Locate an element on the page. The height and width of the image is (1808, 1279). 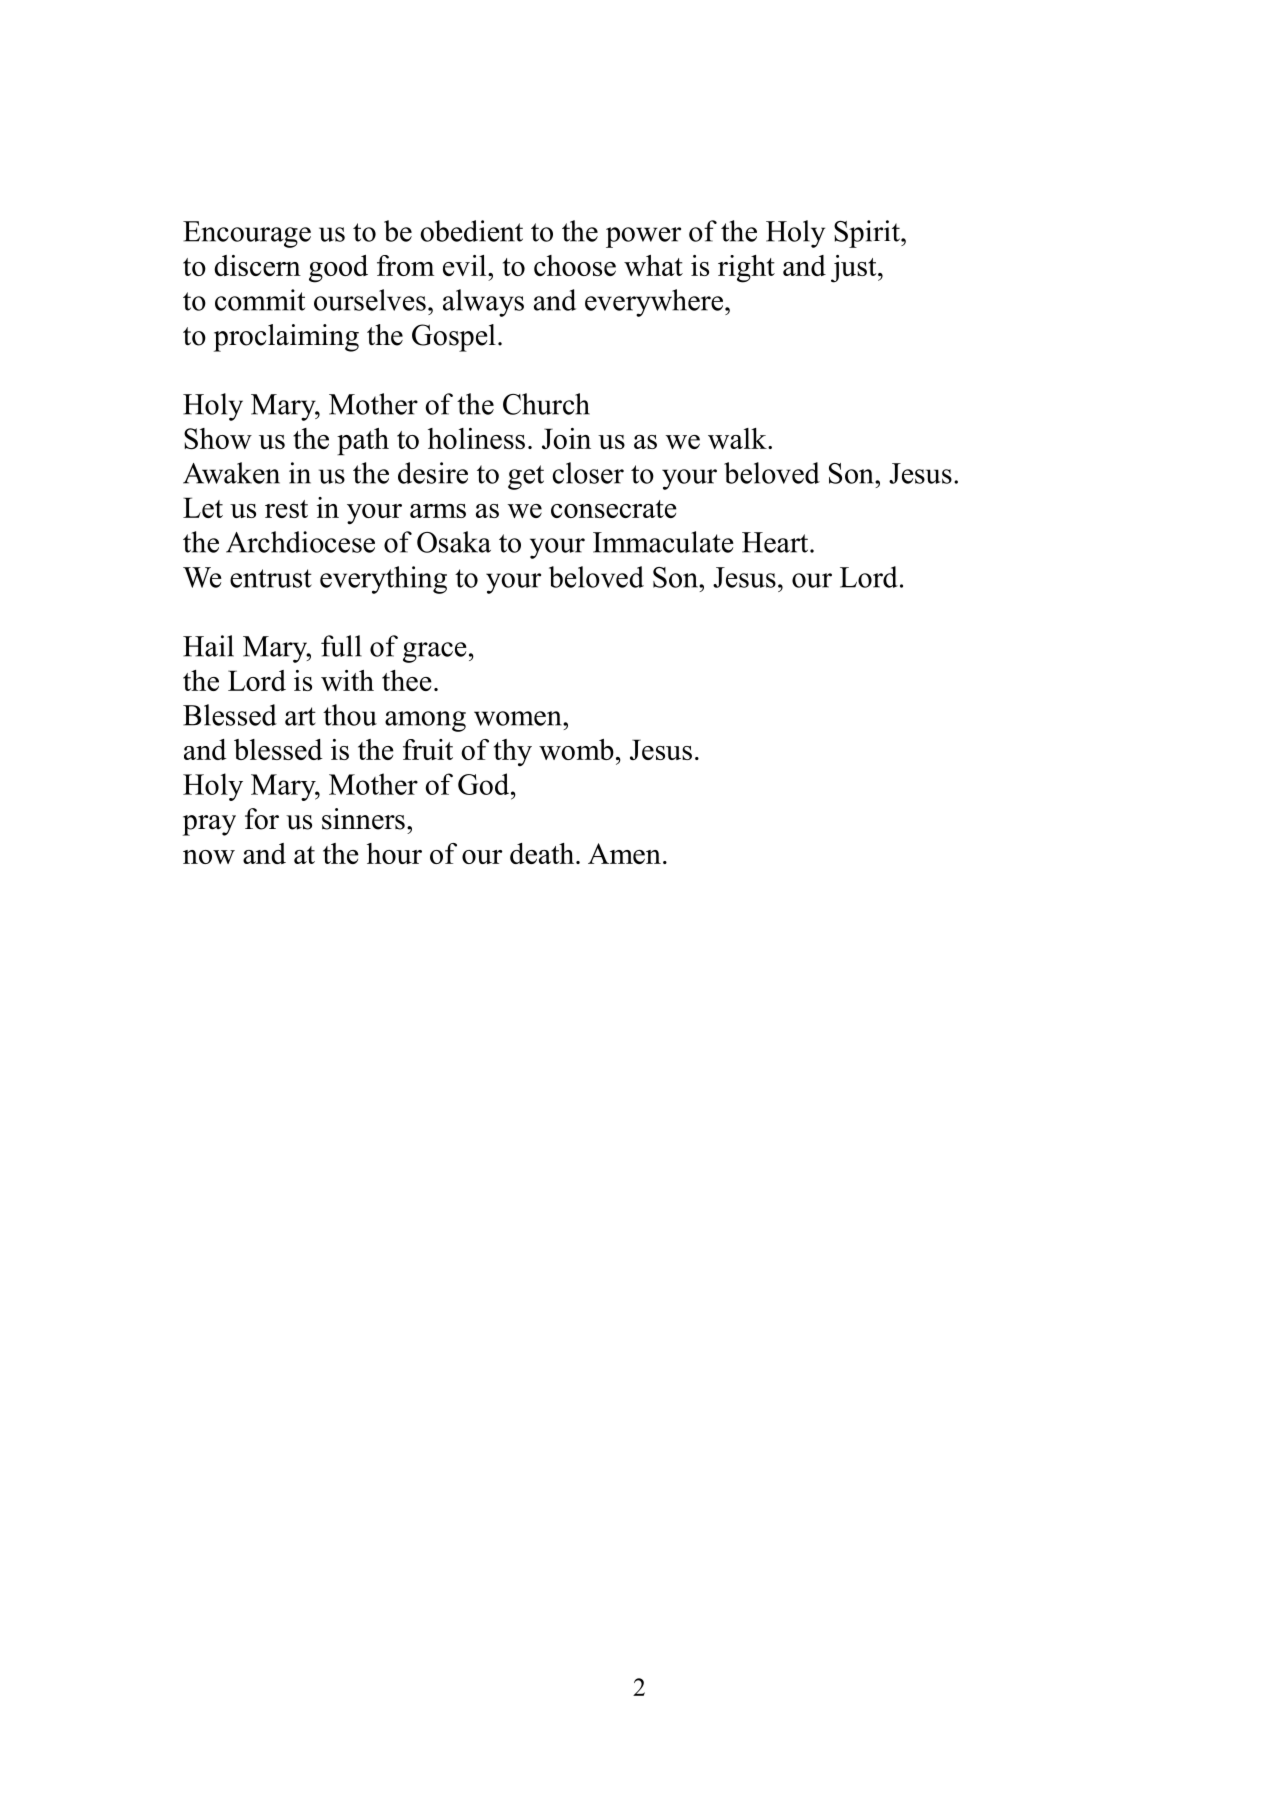
Amen is located at coordinates (624, 853).
